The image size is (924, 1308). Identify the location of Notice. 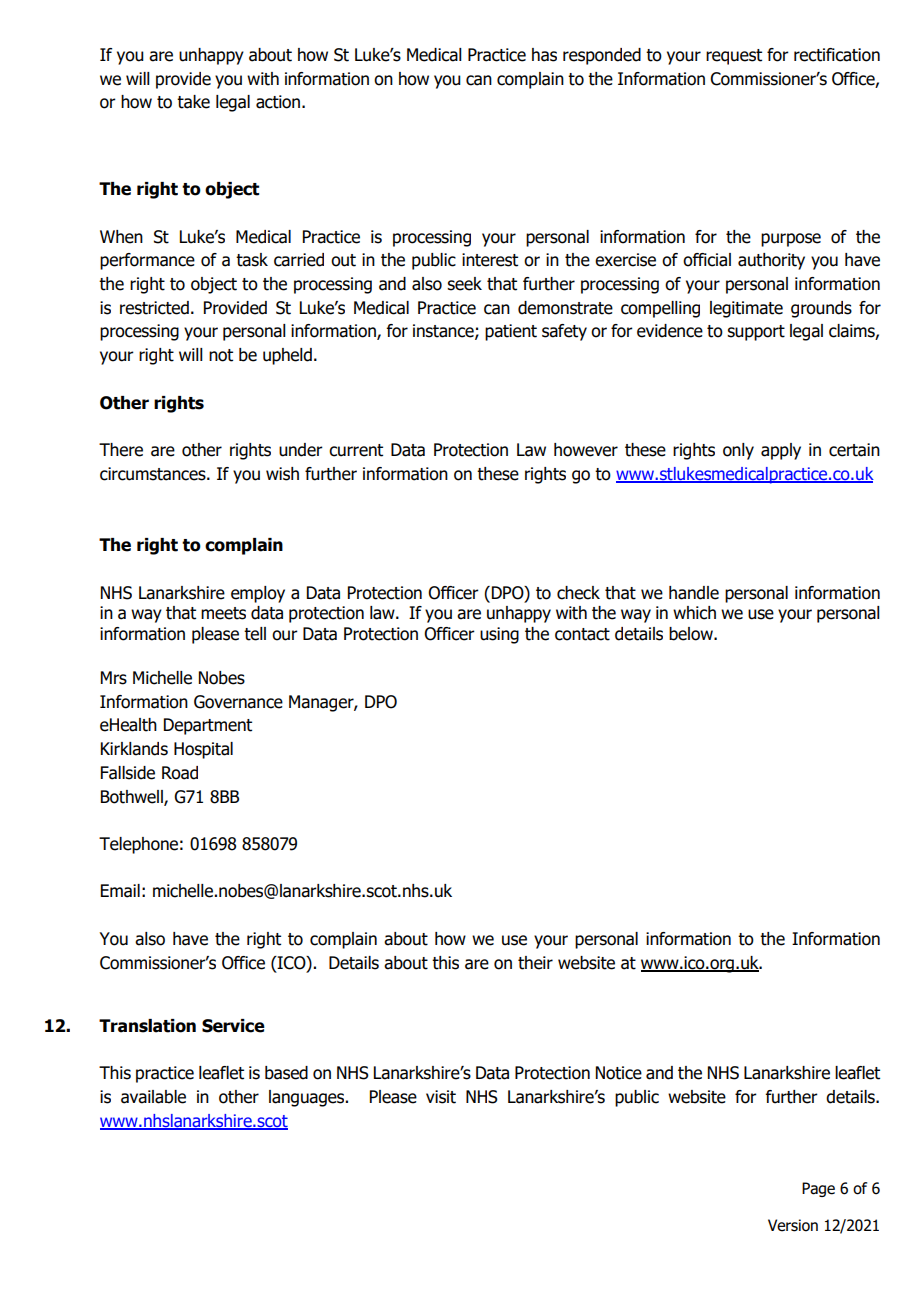
(619, 1073).
